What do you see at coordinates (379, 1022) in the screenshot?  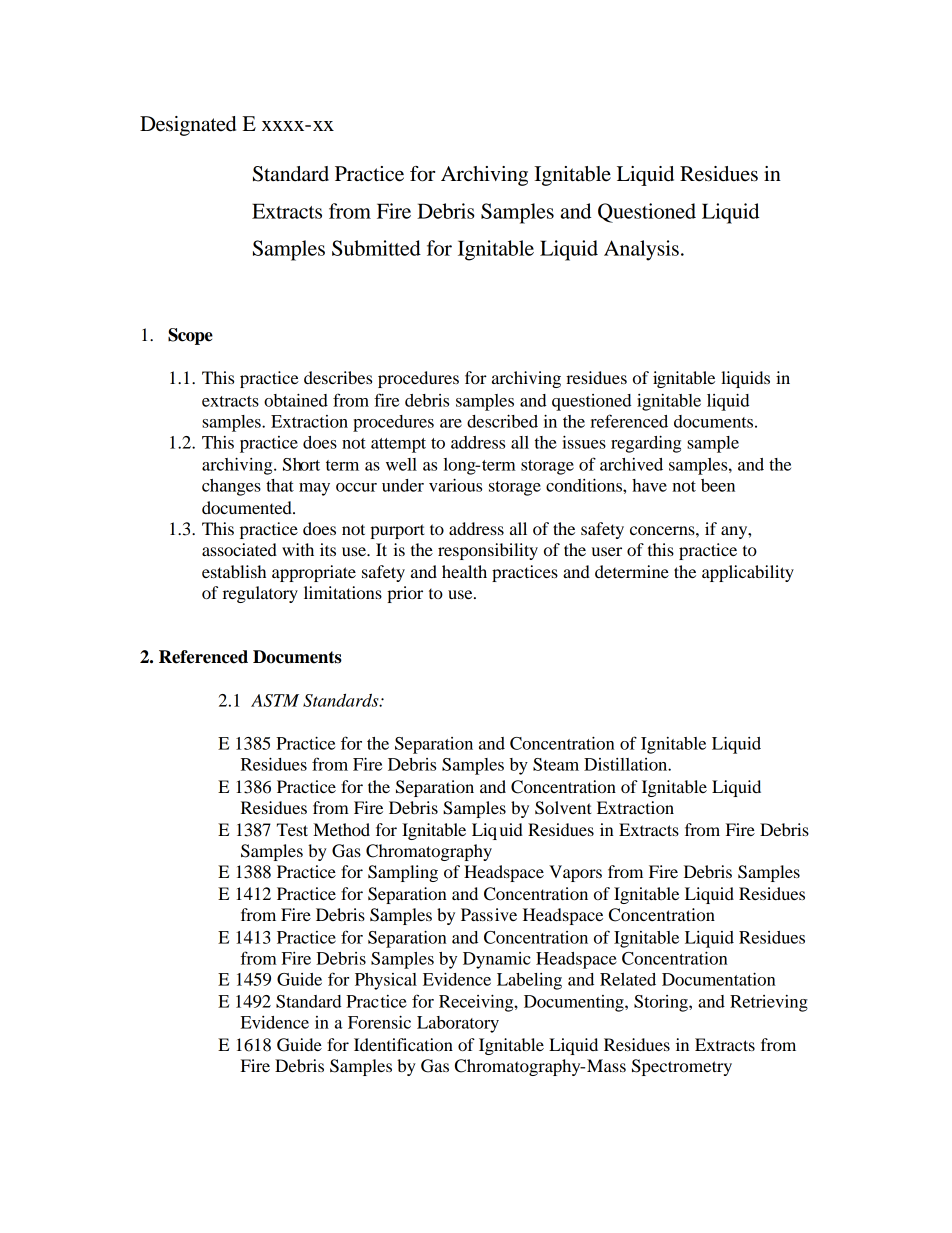 I see `Forensic` at bounding box center [379, 1022].
